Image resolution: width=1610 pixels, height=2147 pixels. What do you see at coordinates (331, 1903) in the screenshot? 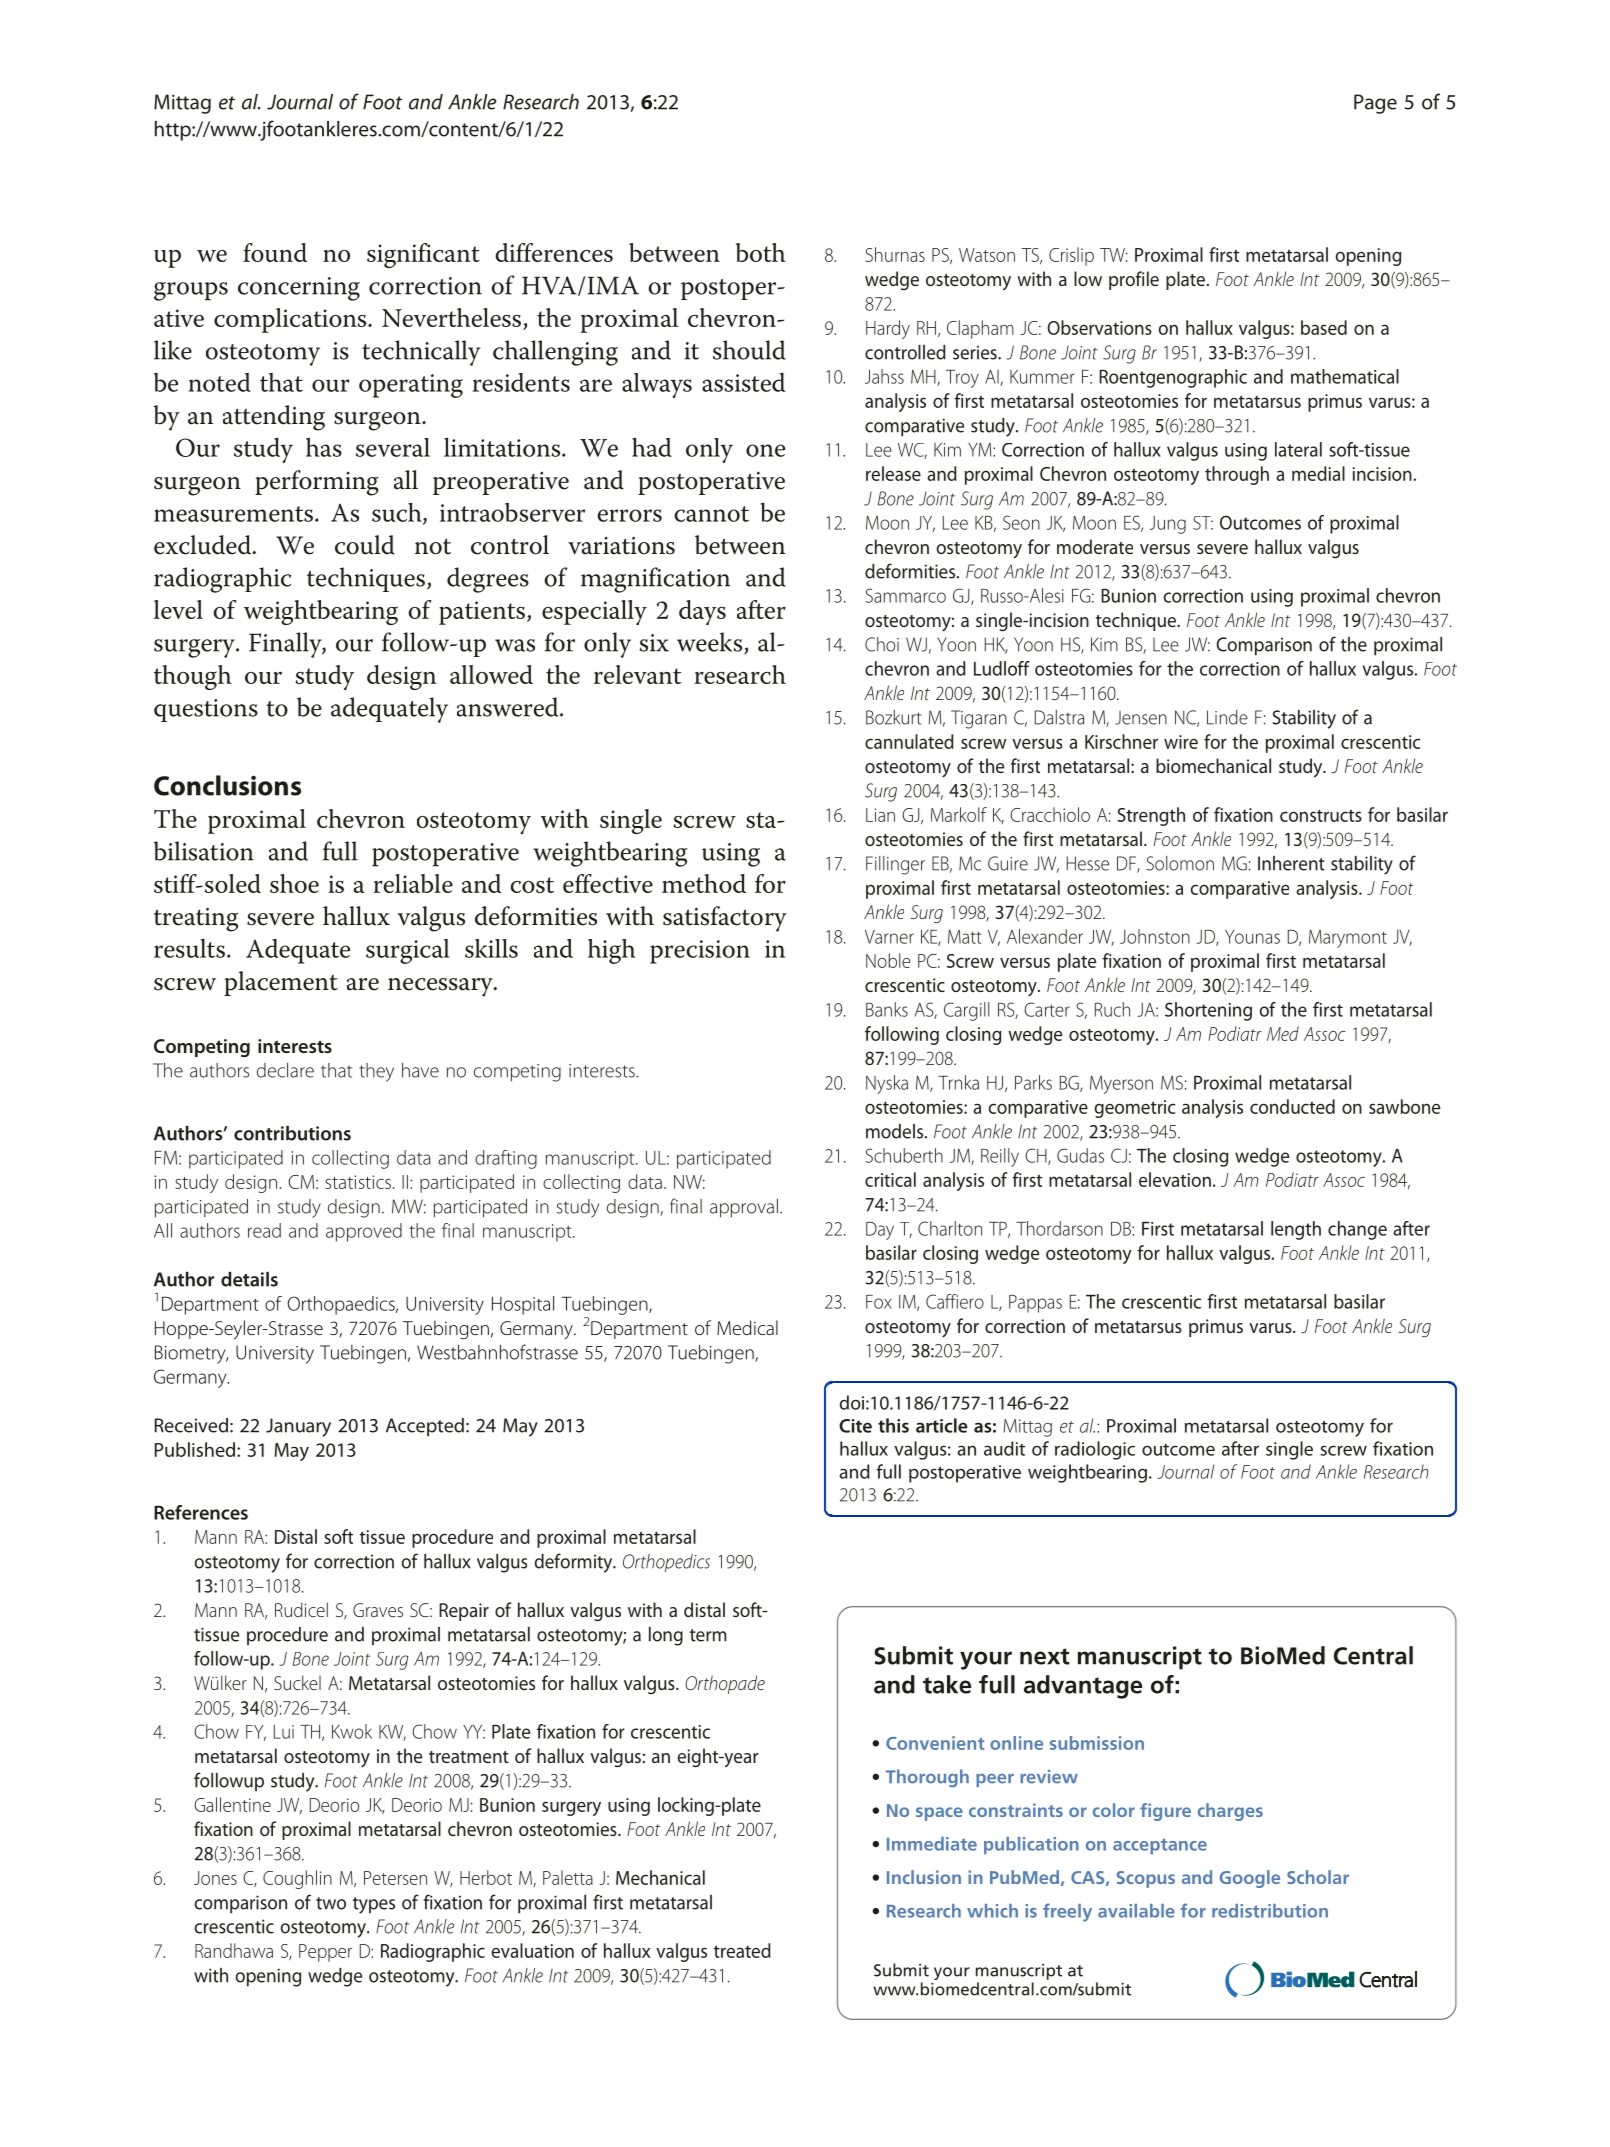
I see `two` at bounding box center [331, 1903].
